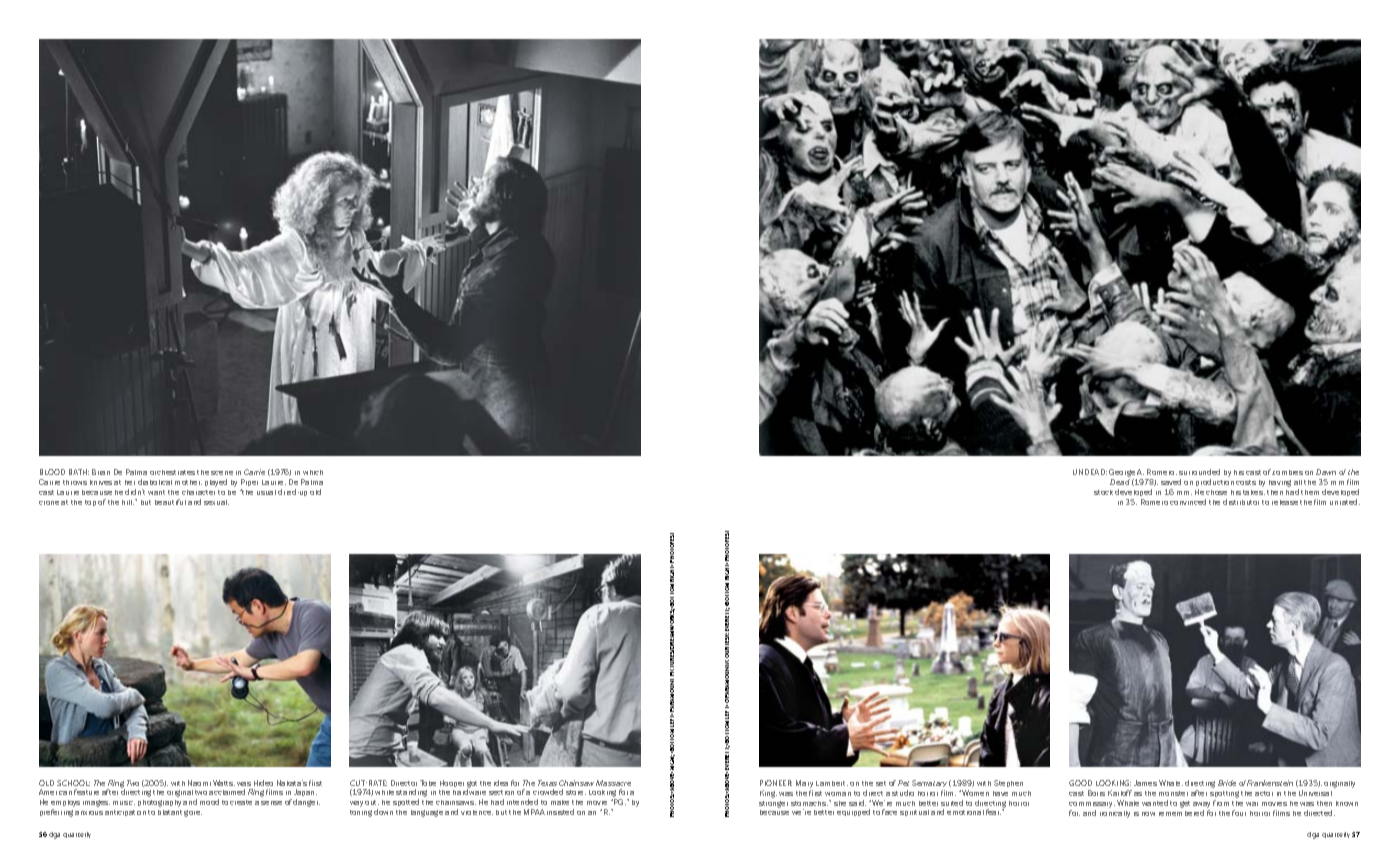 This document has height=857, width=1400. What do you see at coordinates (1227, 783) in the document?
I see `Bride` at bounding box center [1227, 783].
